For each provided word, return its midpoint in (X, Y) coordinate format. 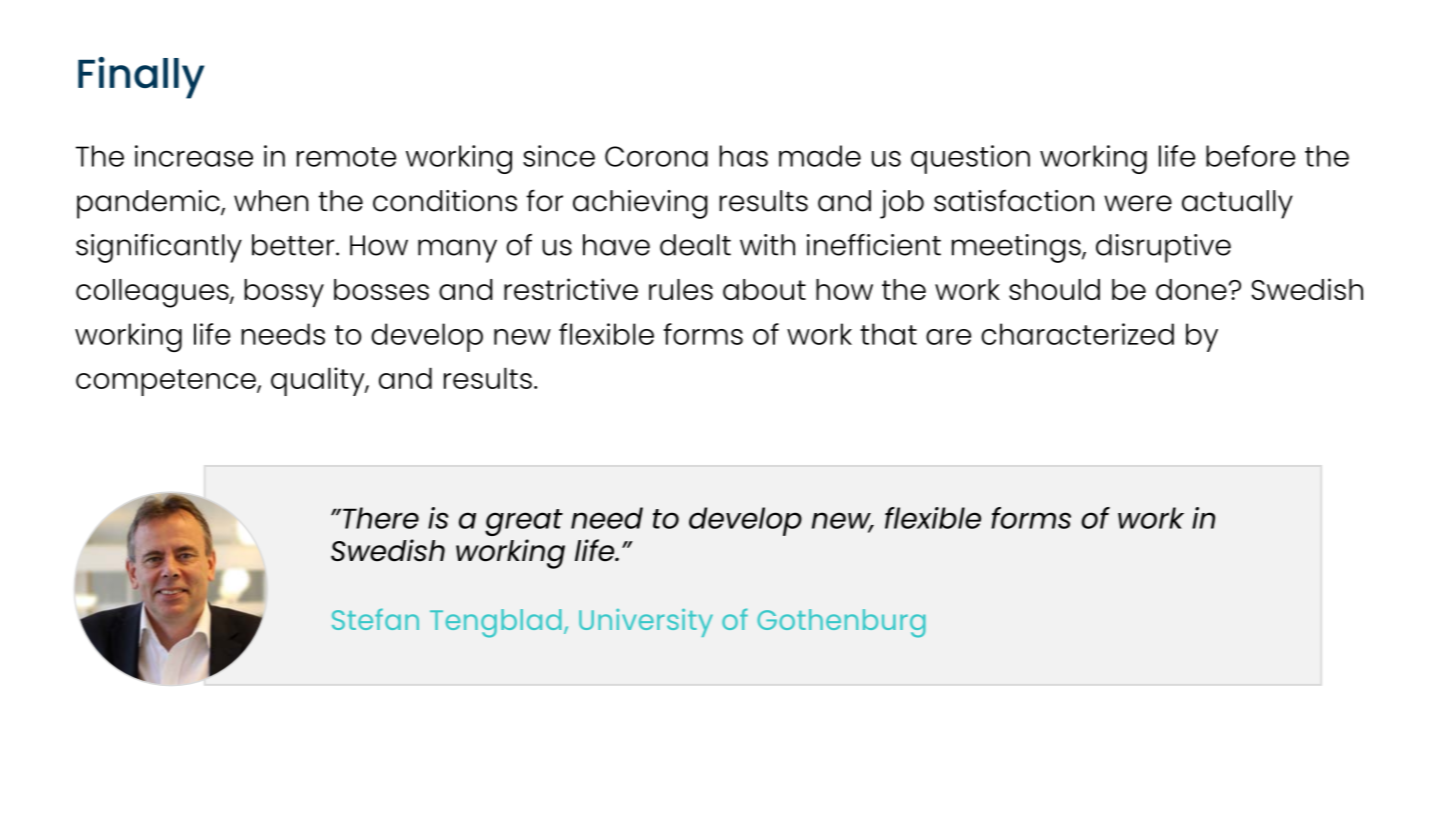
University (646, 623)
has (743, 156)
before (1250, 156)
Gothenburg (841, 623)
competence (167, 382)
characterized (1077, 334)
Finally (141, 78)
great (524, 522)
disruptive (1163, 248)
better (294, 245)
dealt (695, 245)
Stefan (375, 619)
